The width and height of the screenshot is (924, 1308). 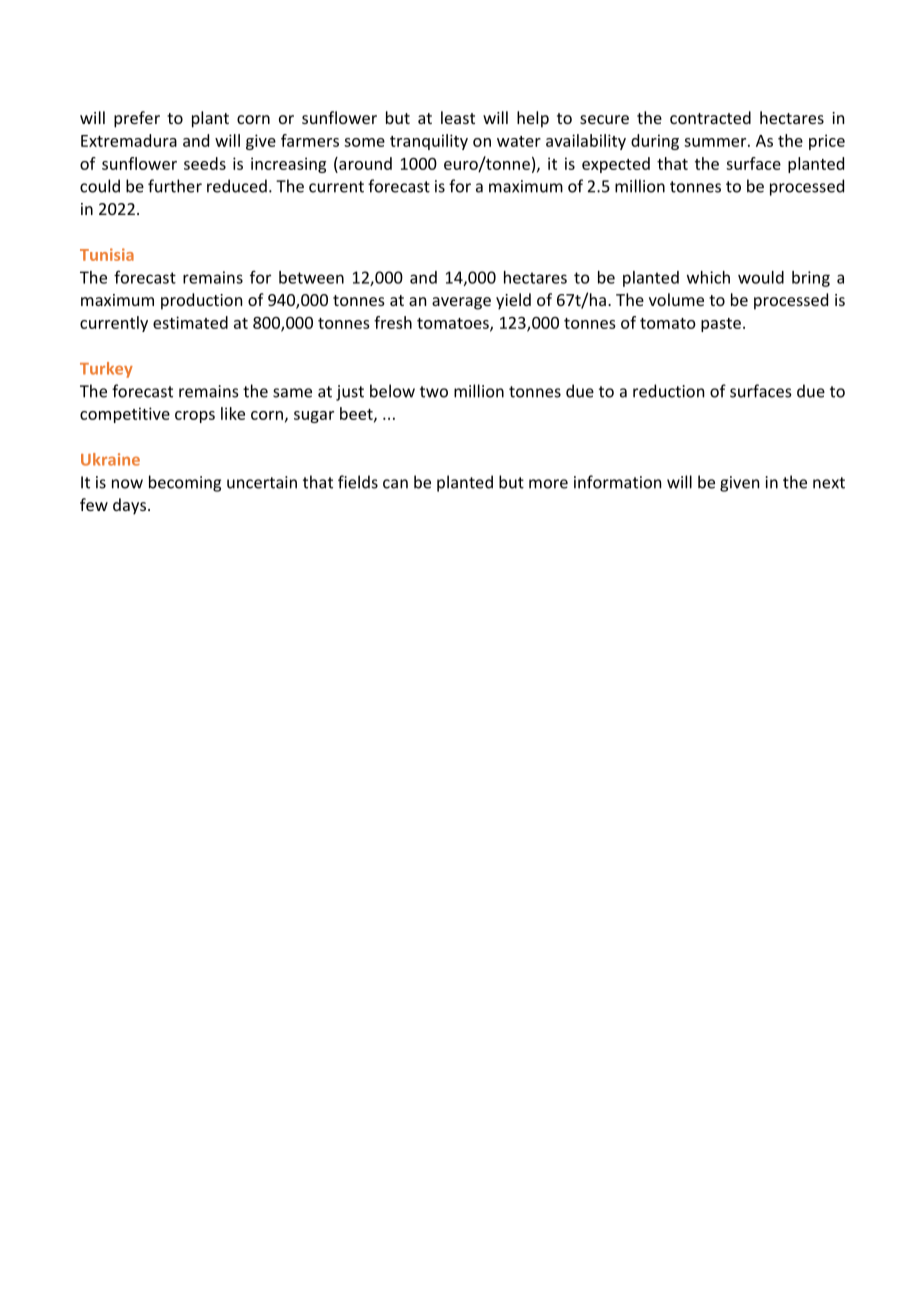 I want to click on estimated, so click(x=190, y=322).
